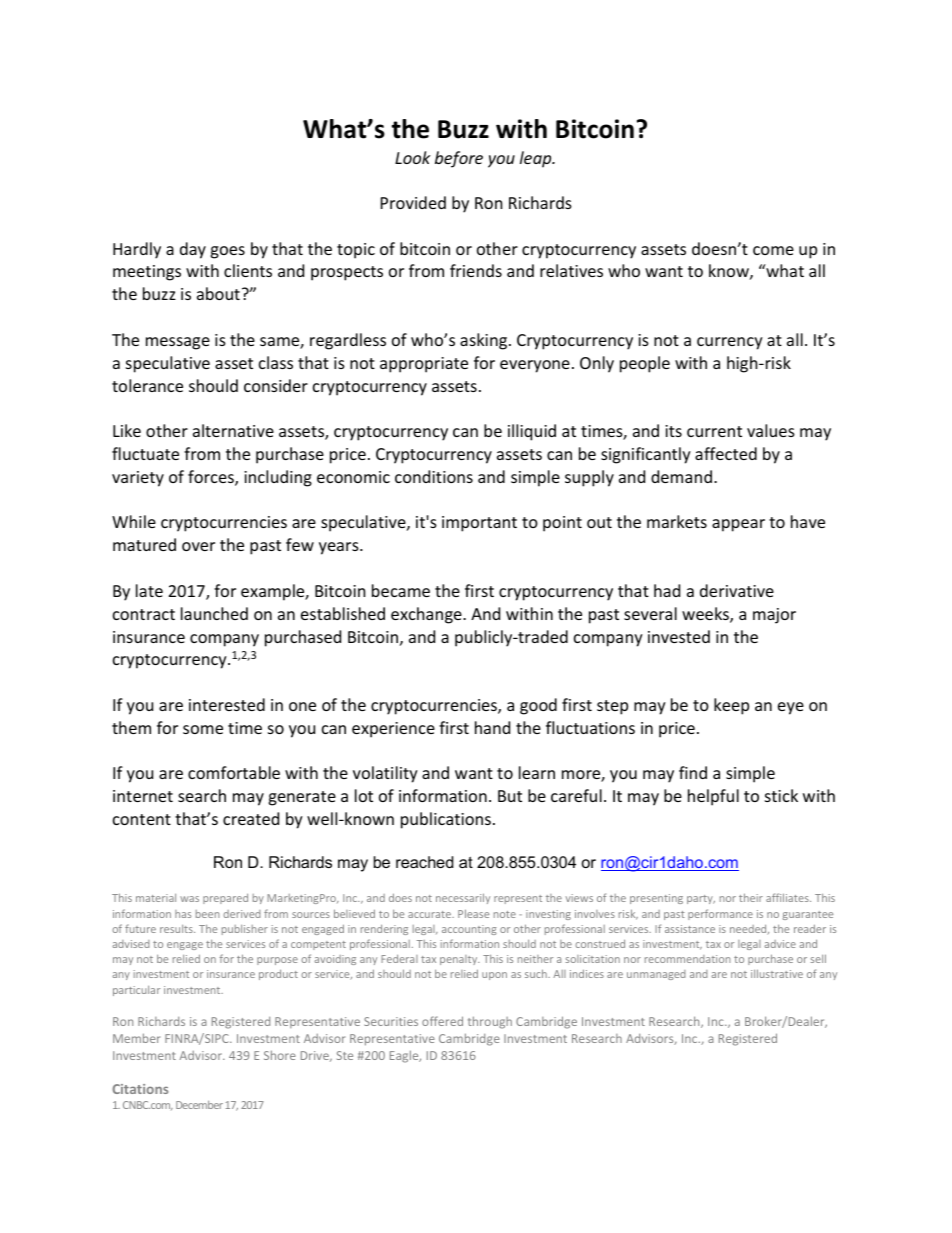  What do you see at coordinates (214, 613) in the screenshot?
I see `launched` at bounding box center [214, 613].
